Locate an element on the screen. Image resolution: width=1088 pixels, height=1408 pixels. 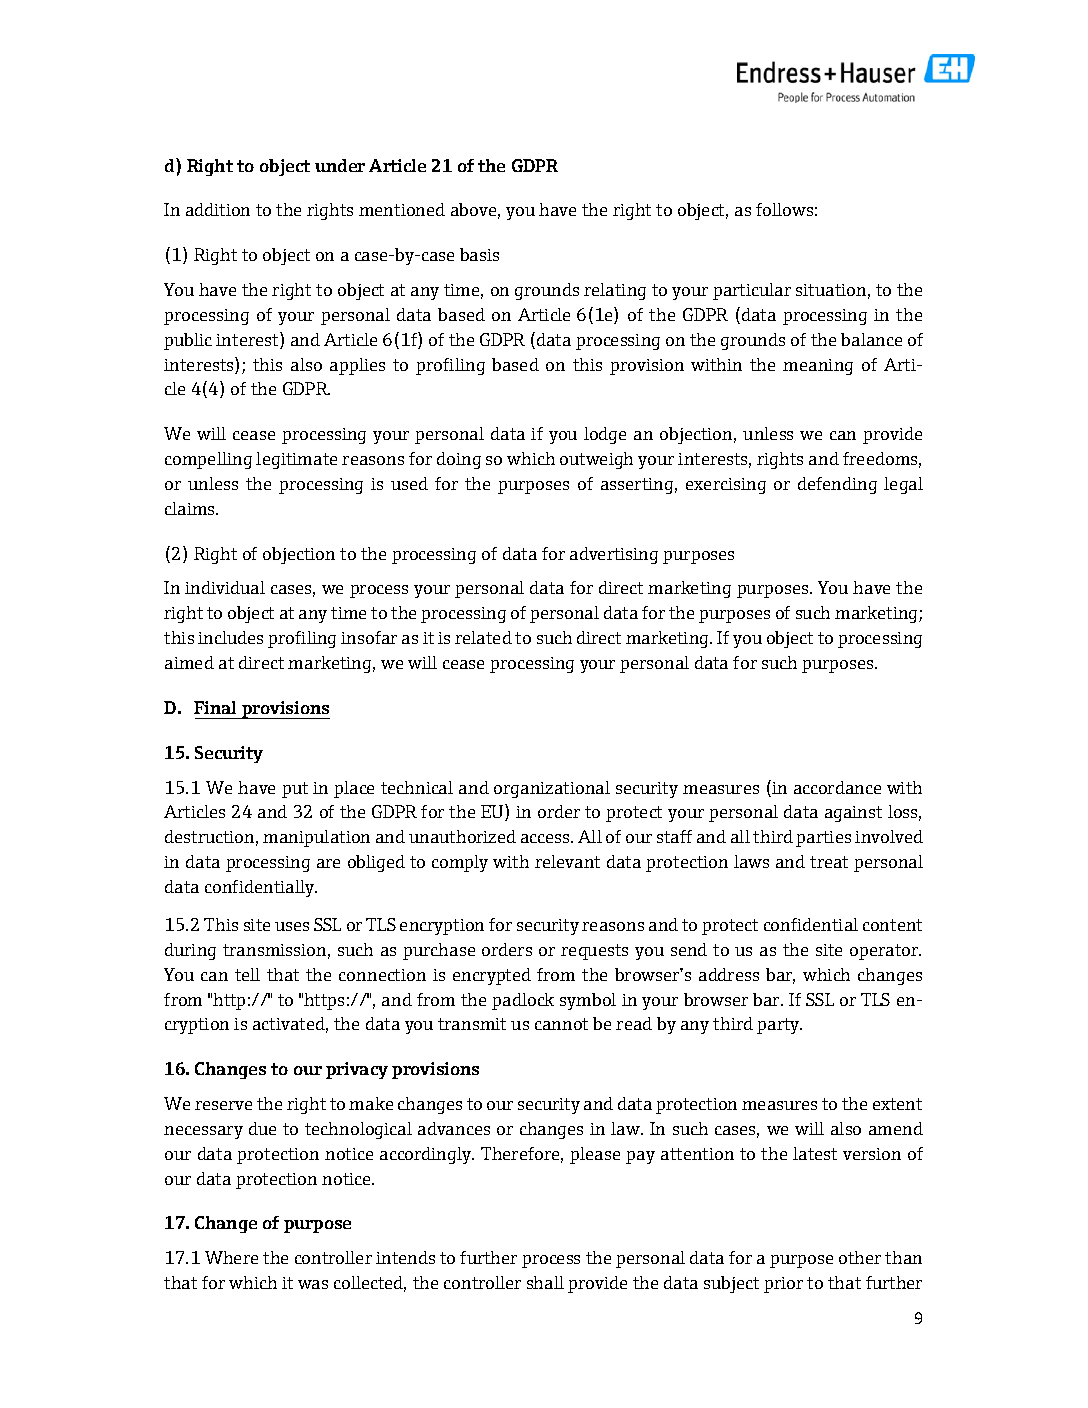
padlock is located at coordinates (523, 1001).
